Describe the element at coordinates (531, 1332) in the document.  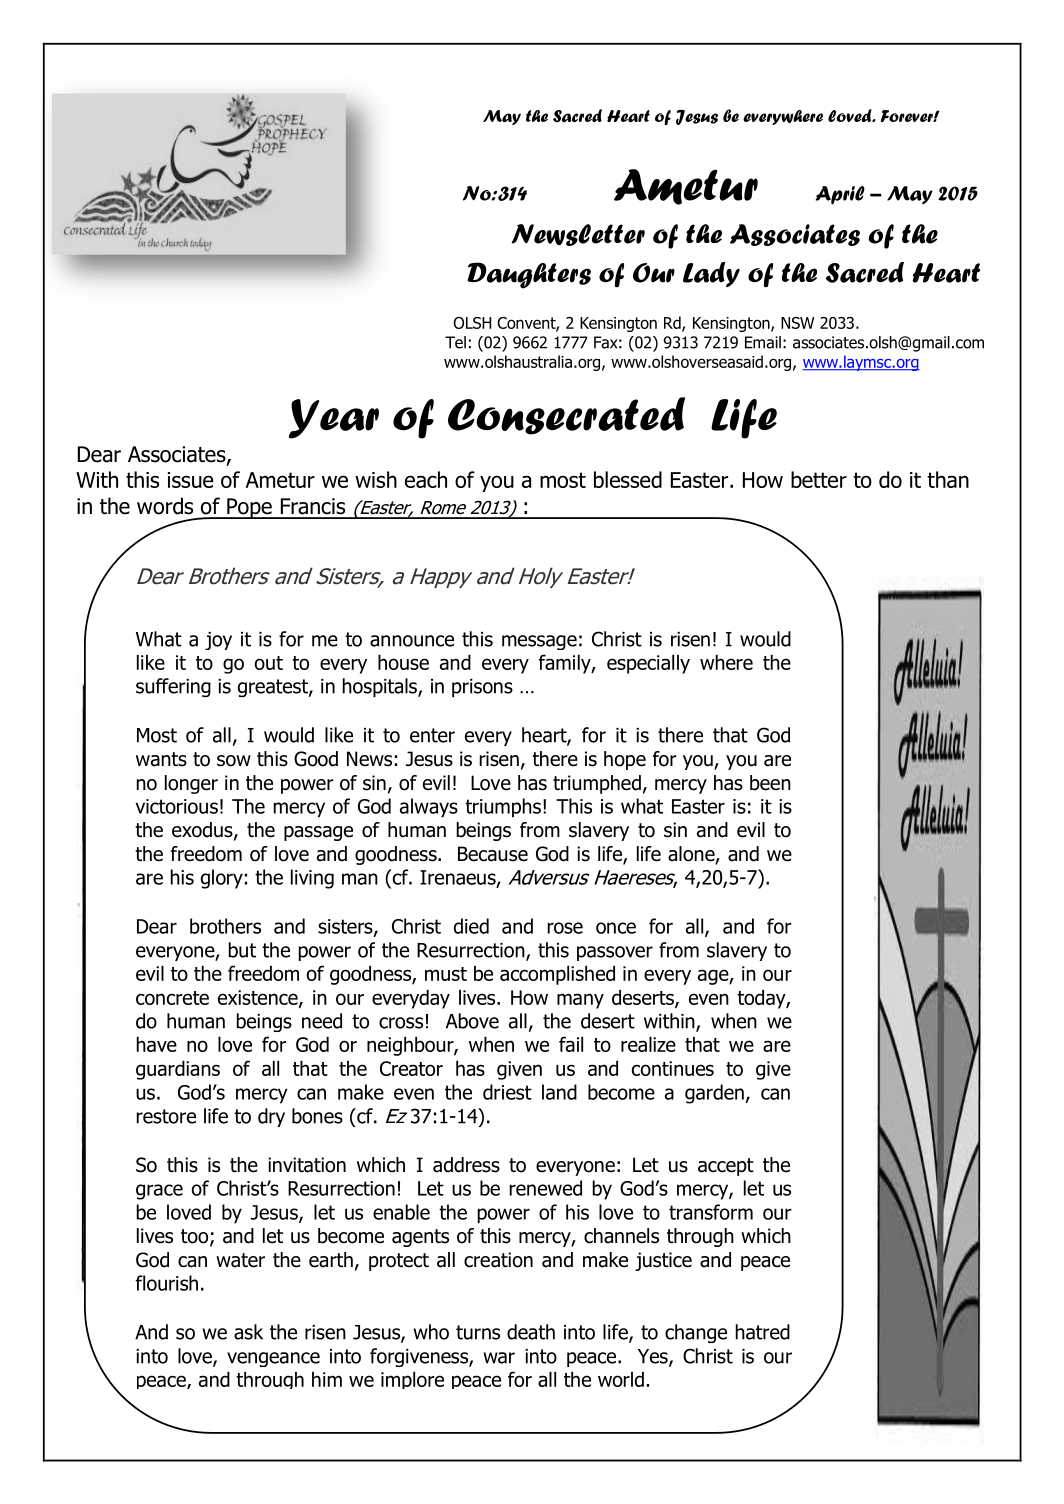
I see `death` at that location.
